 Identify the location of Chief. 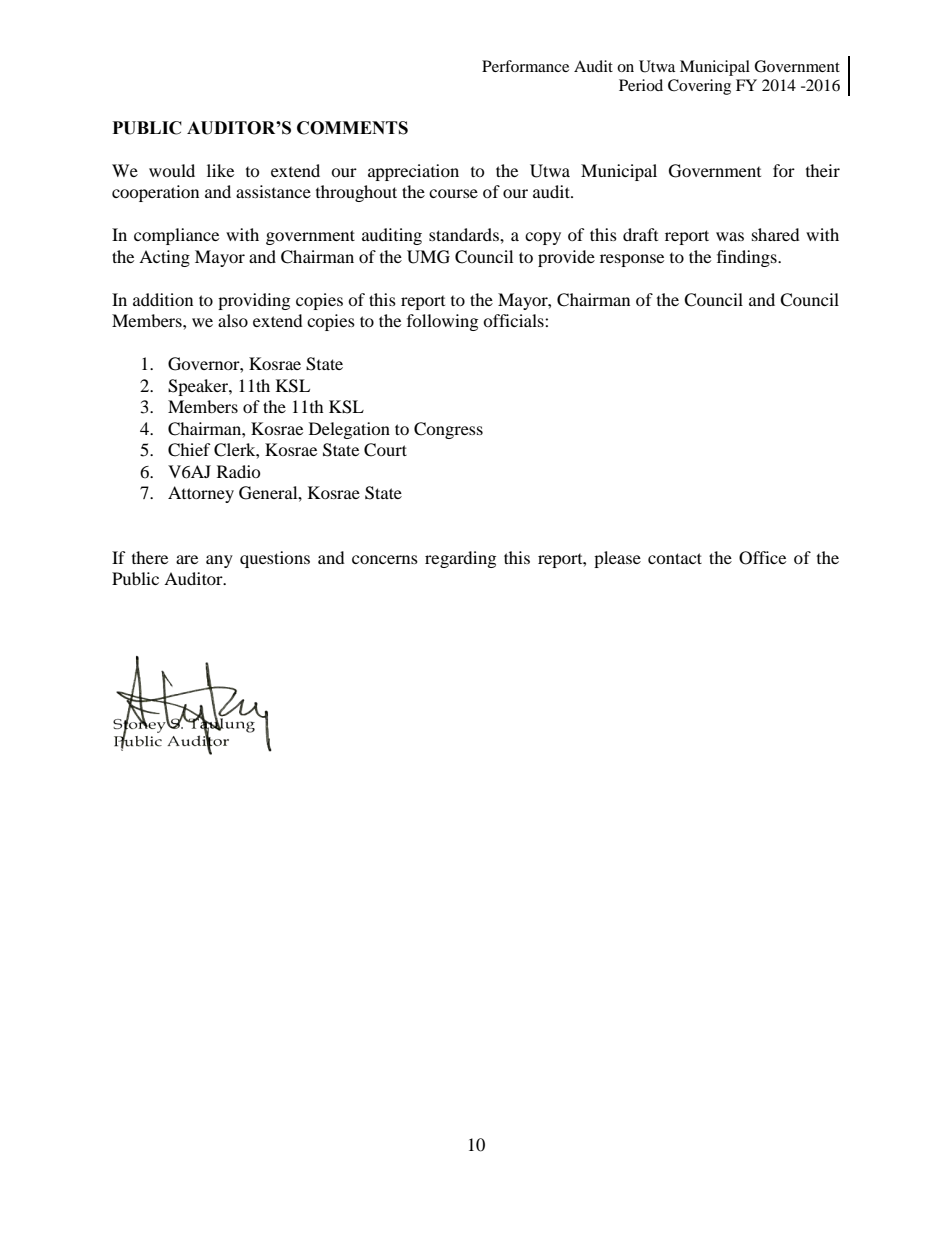
(189, 450).
